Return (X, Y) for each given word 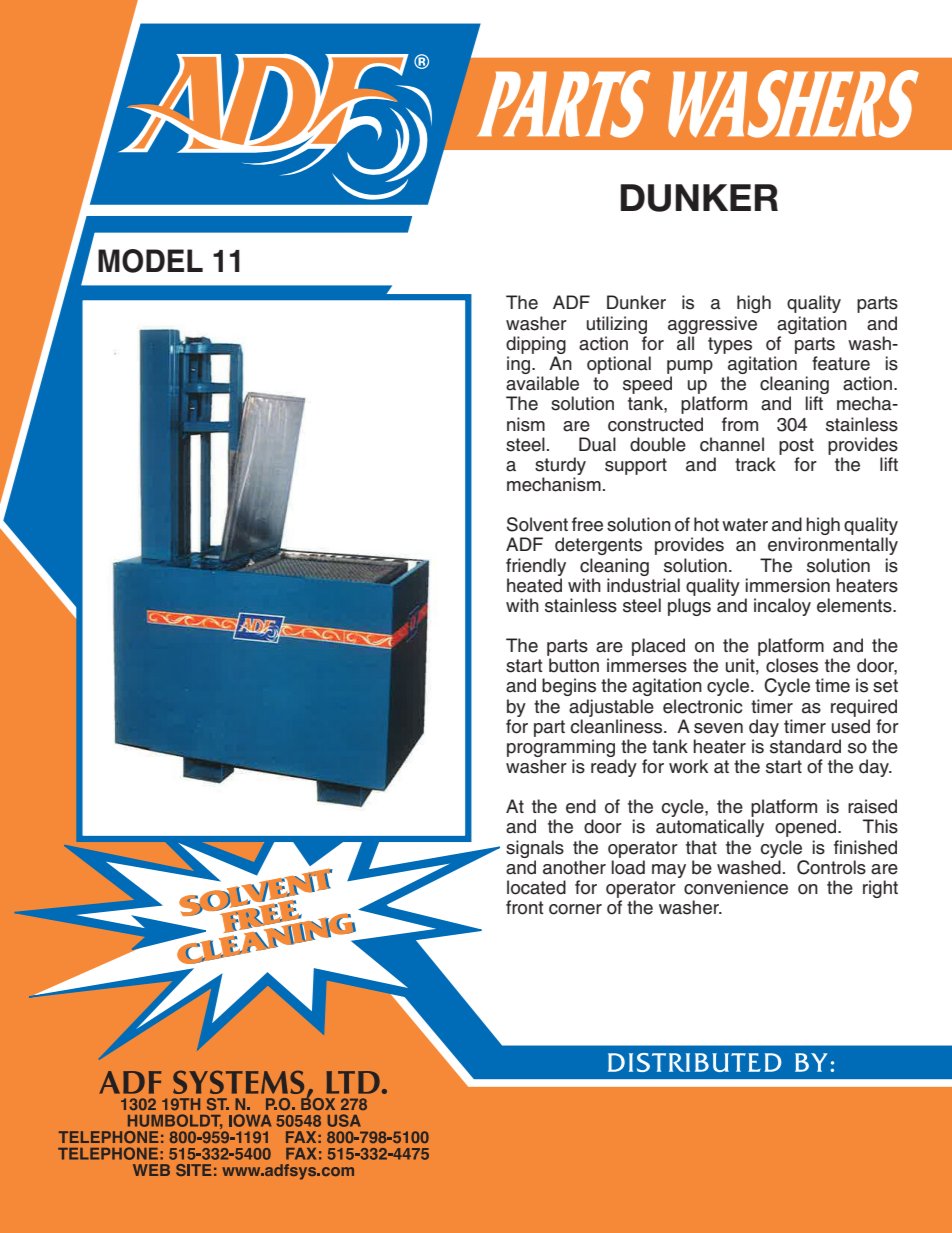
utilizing (617, 325)
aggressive (712, 325)
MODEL (150, 261)
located (536, 887)
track (755, 464)
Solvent (537, 524)
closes (792, 665)
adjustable (611, 708)
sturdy (560, 467)
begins (569, 687)
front (525, 907)
